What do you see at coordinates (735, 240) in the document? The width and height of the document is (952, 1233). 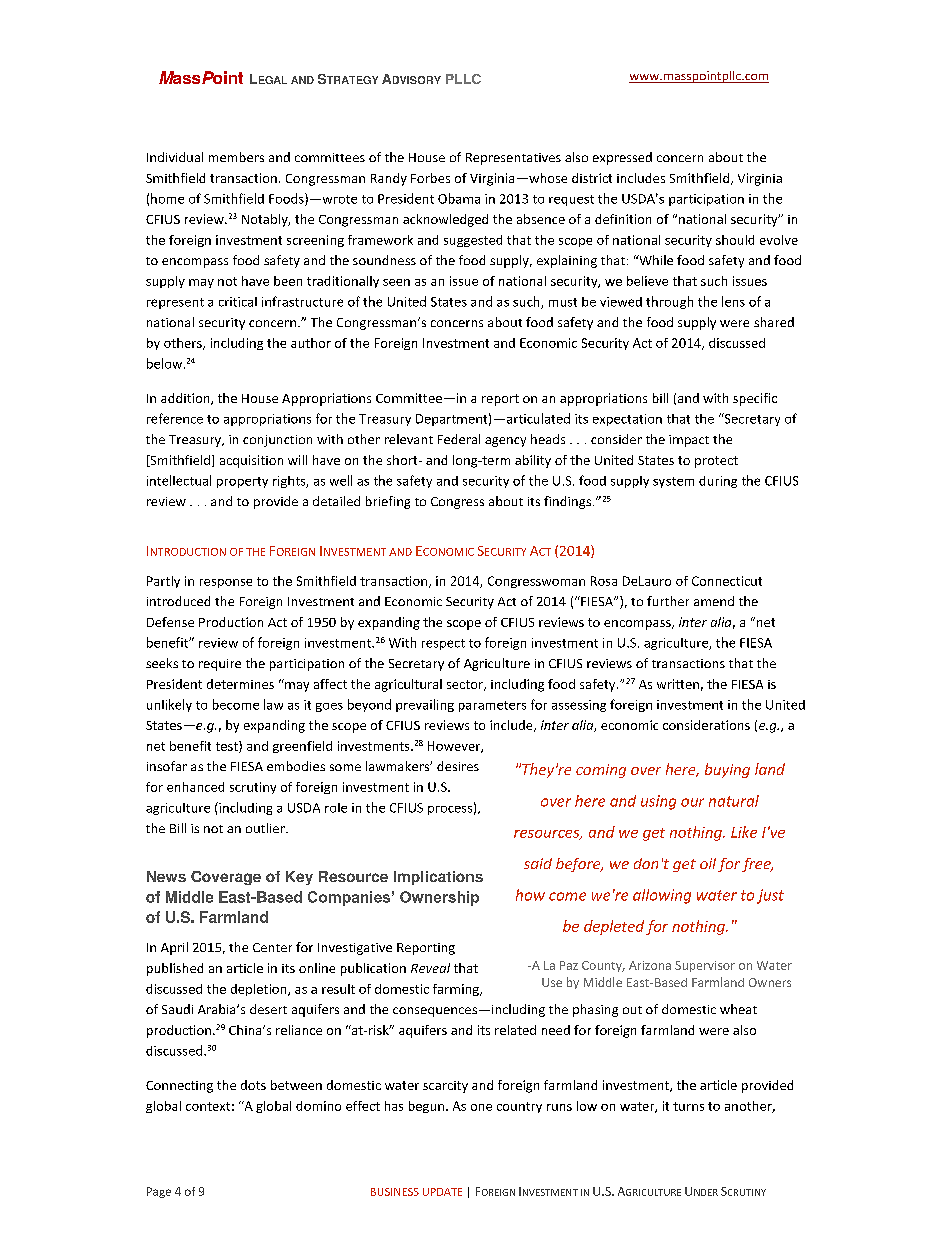 I see `should` at bounding box center [735, 240].
